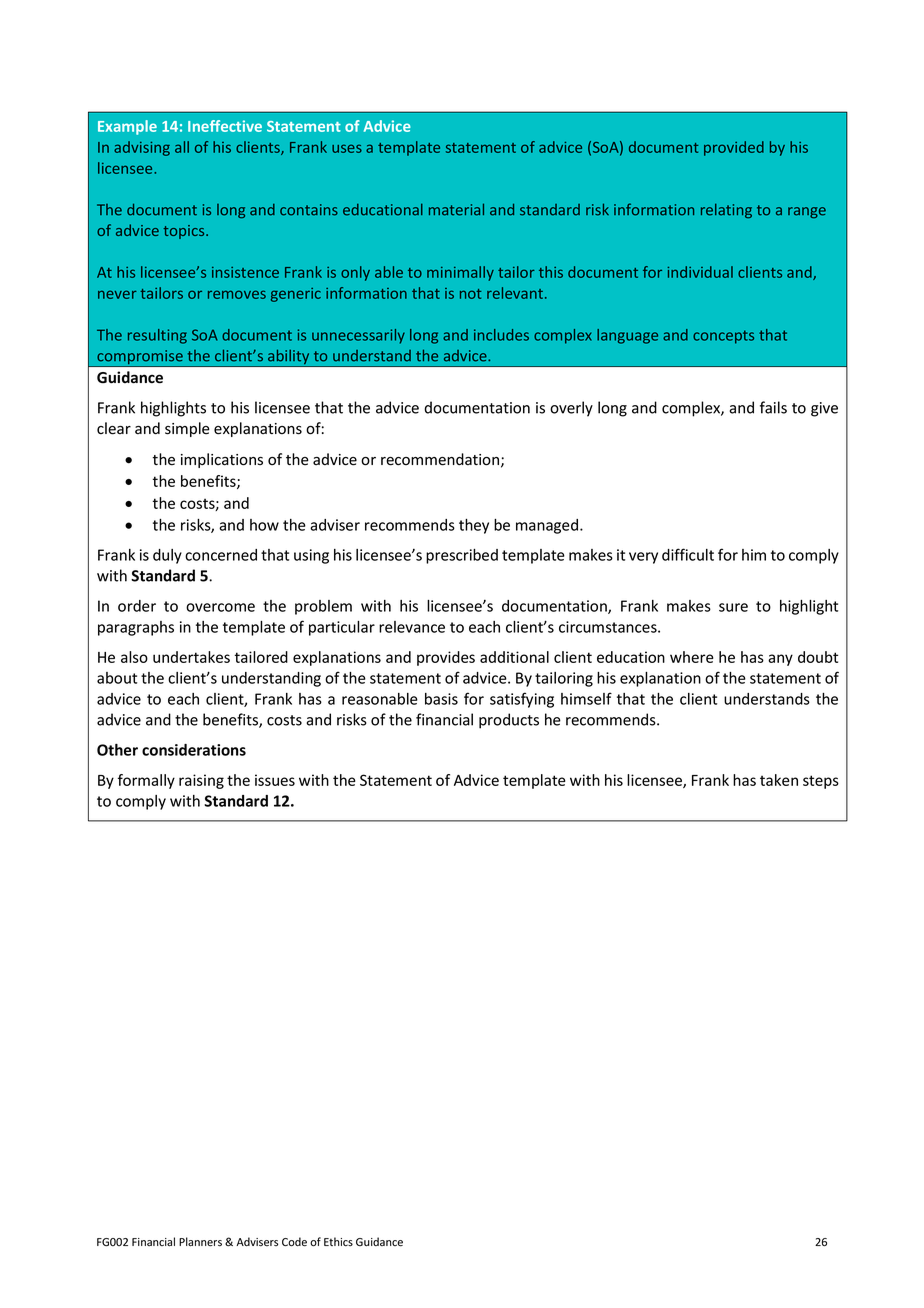  What do you see at coordinates (225, 126) in the screenshot?
I see `Ineffective` at bounding box center [225, 126].
